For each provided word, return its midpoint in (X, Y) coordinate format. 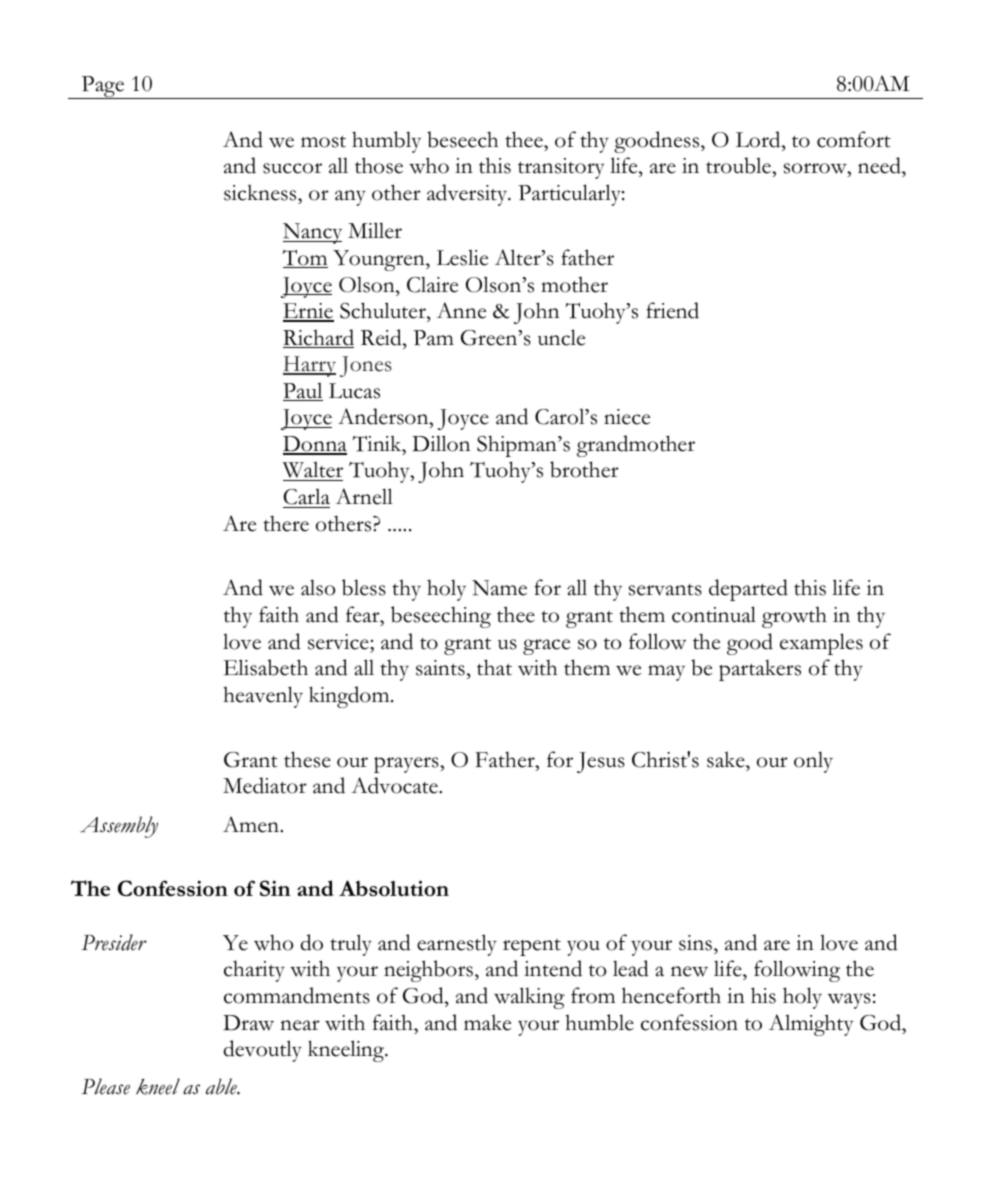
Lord (759, 139)
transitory (561, 168)
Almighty (811, 1025)
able (222, 1086)
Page (103, 87)
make (487, 1022)
